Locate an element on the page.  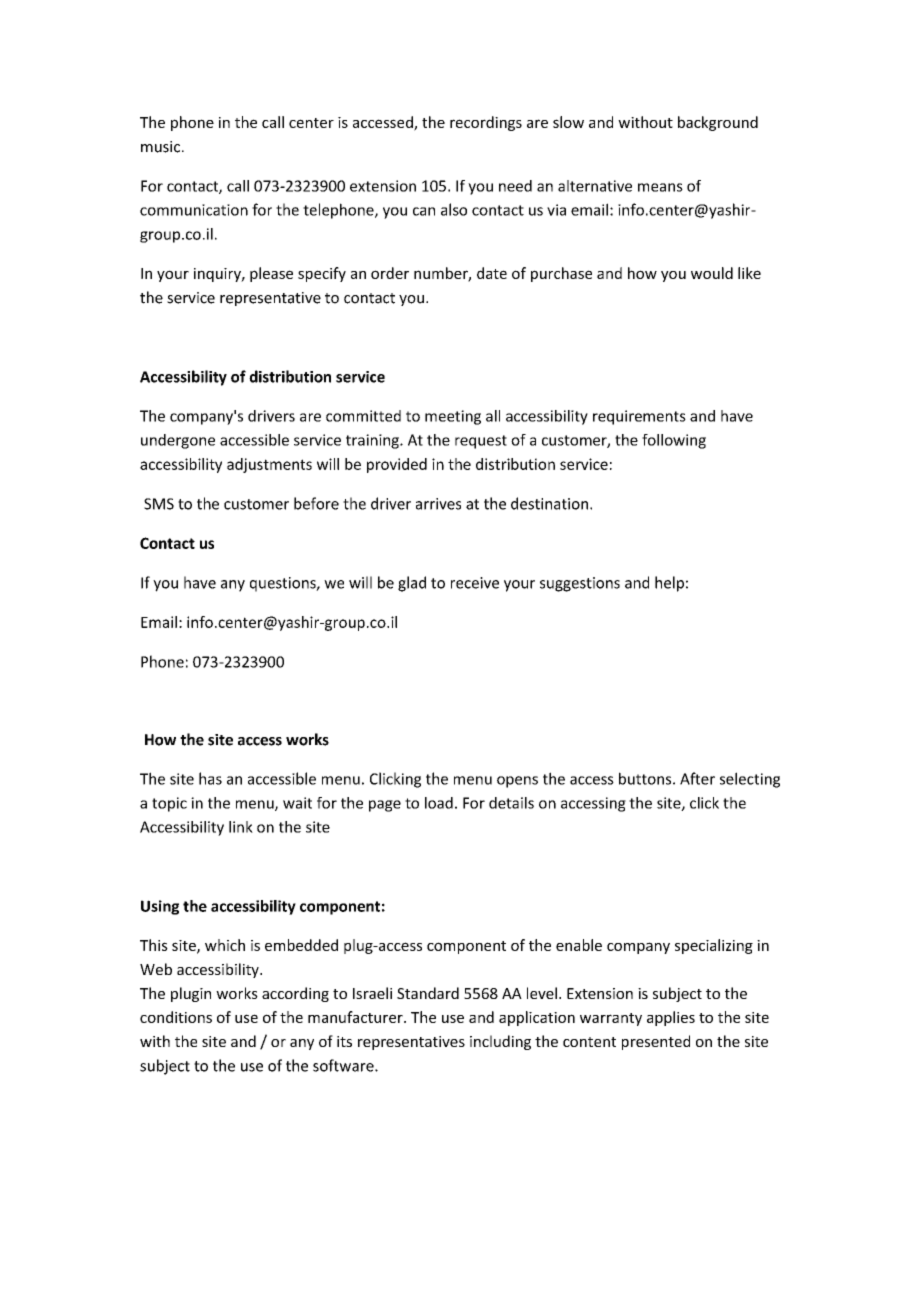
undergone is located at coordinates (178, 441).
